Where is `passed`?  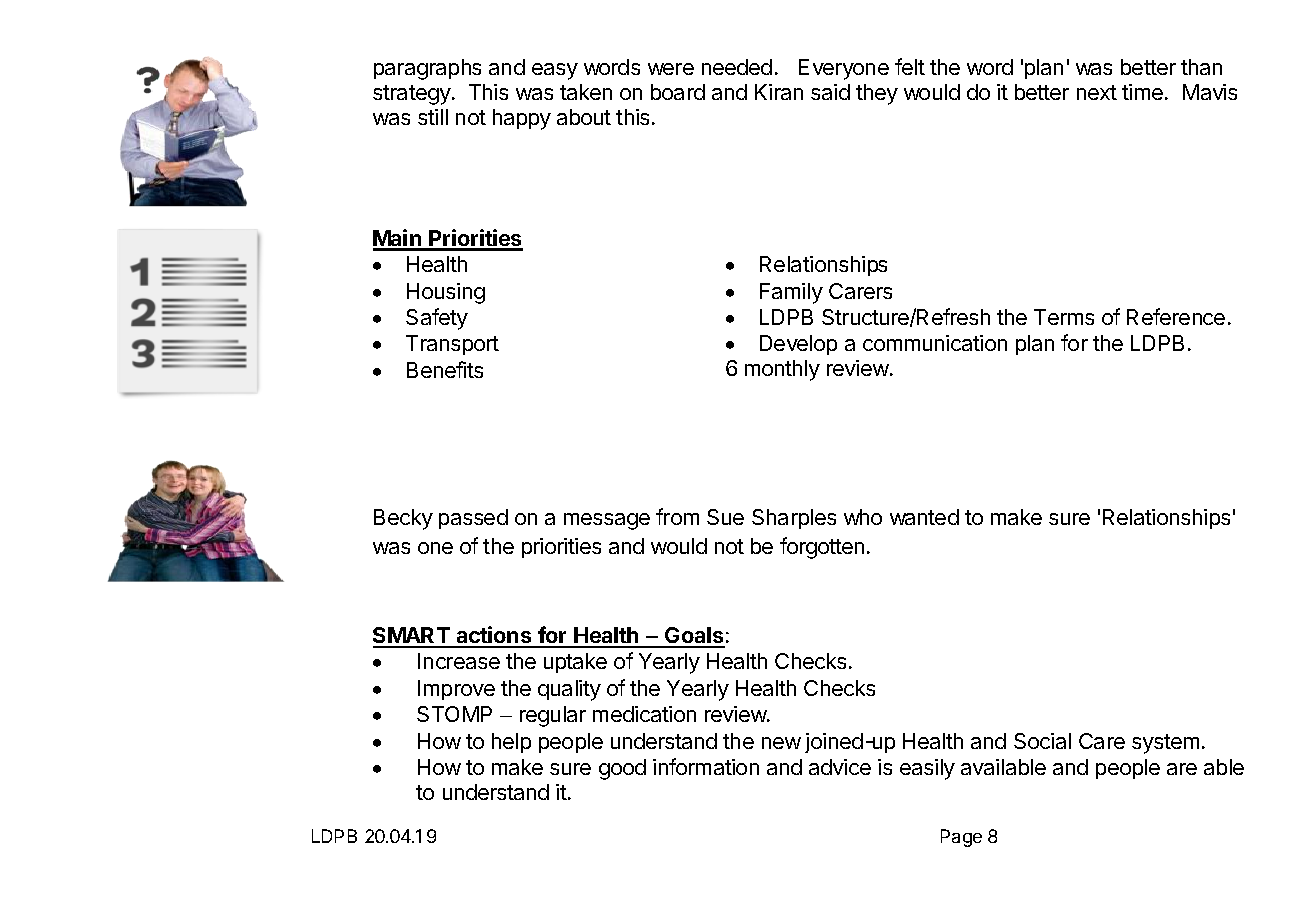
passed is located at coordinates (473, 519).
